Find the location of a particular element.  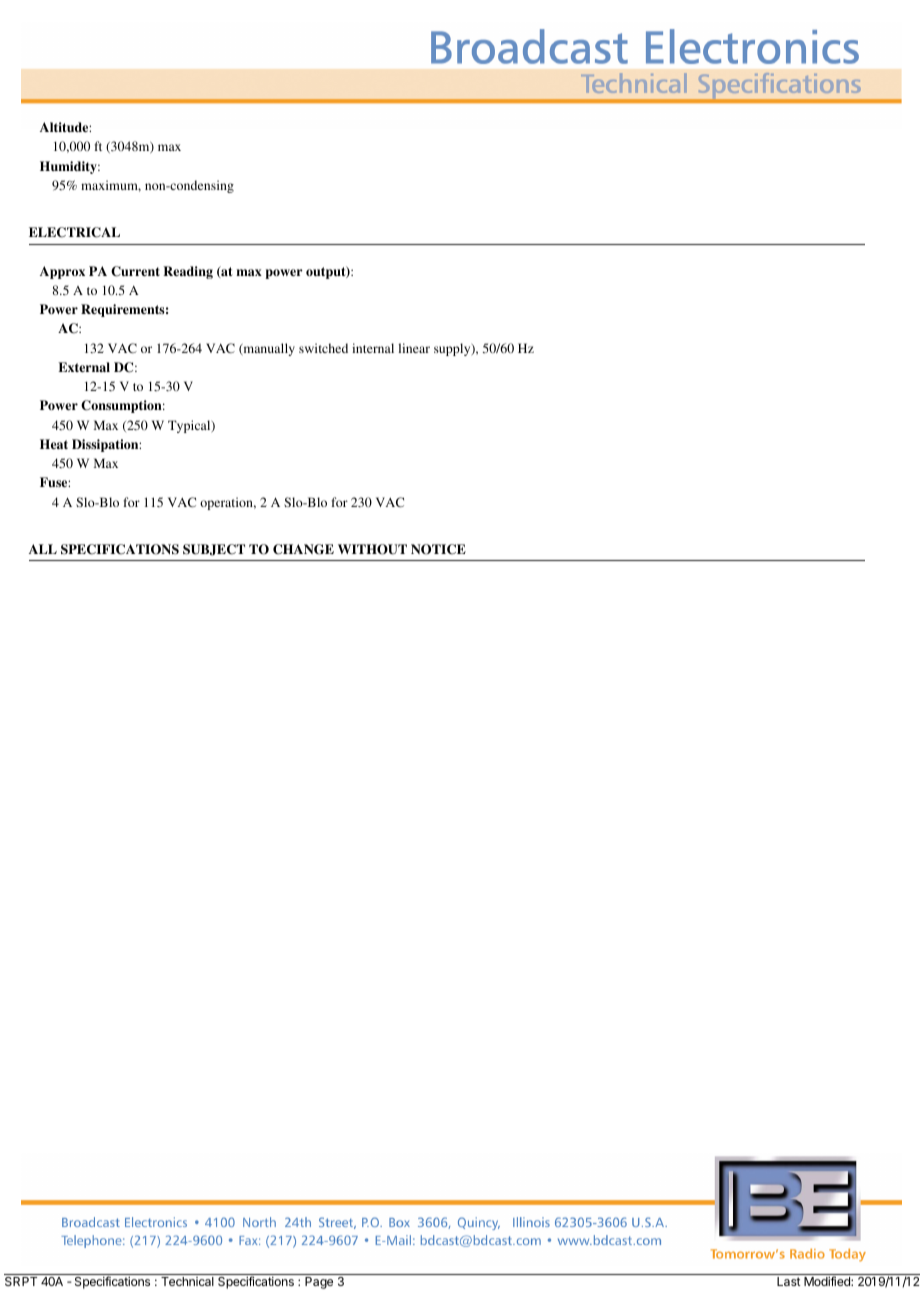

Last is located at coordinates (789, 1281).
